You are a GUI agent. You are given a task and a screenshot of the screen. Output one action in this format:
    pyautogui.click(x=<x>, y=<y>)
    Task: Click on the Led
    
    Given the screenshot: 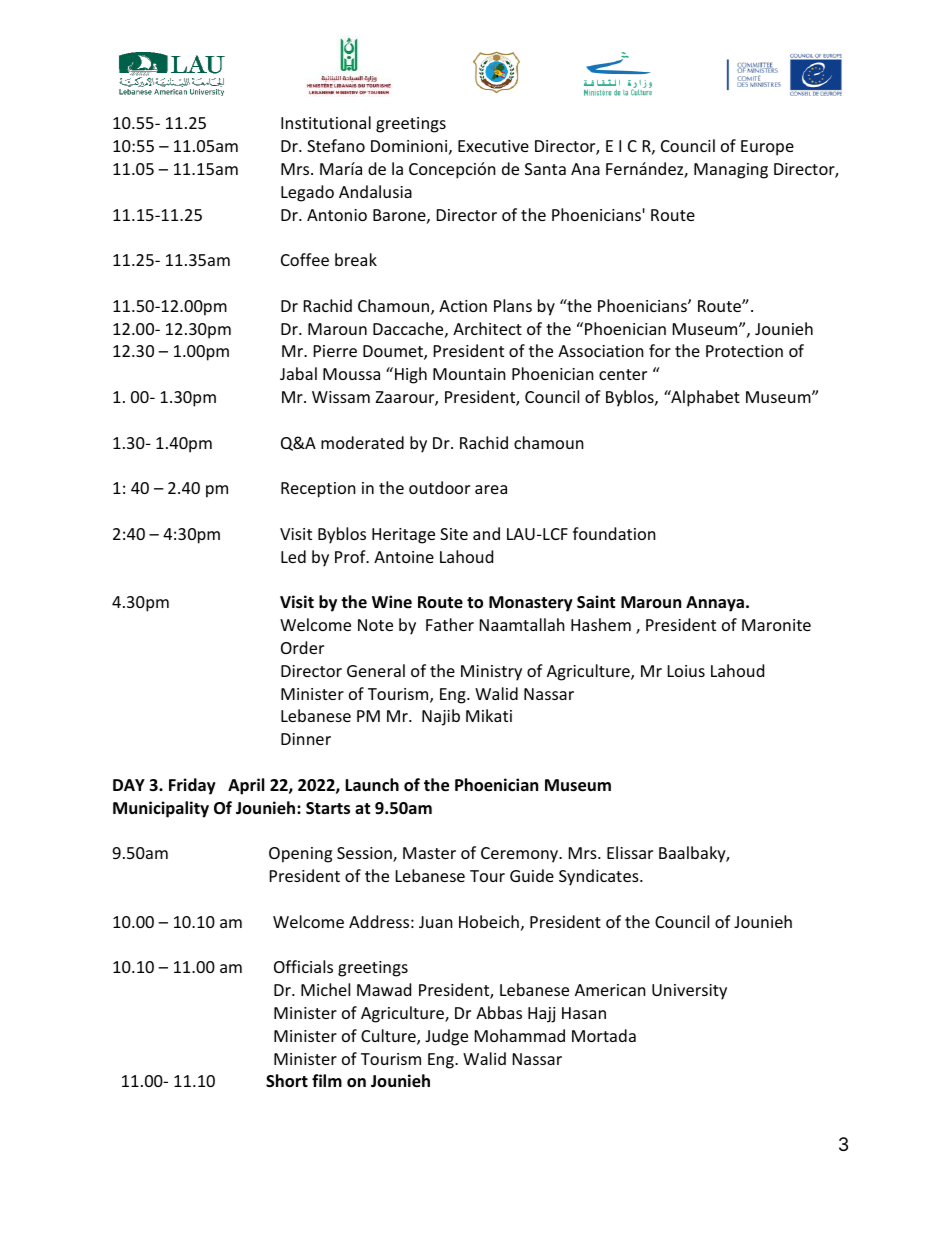 What is the action you would take?
    pyautogui.click(x=293, y=556)
